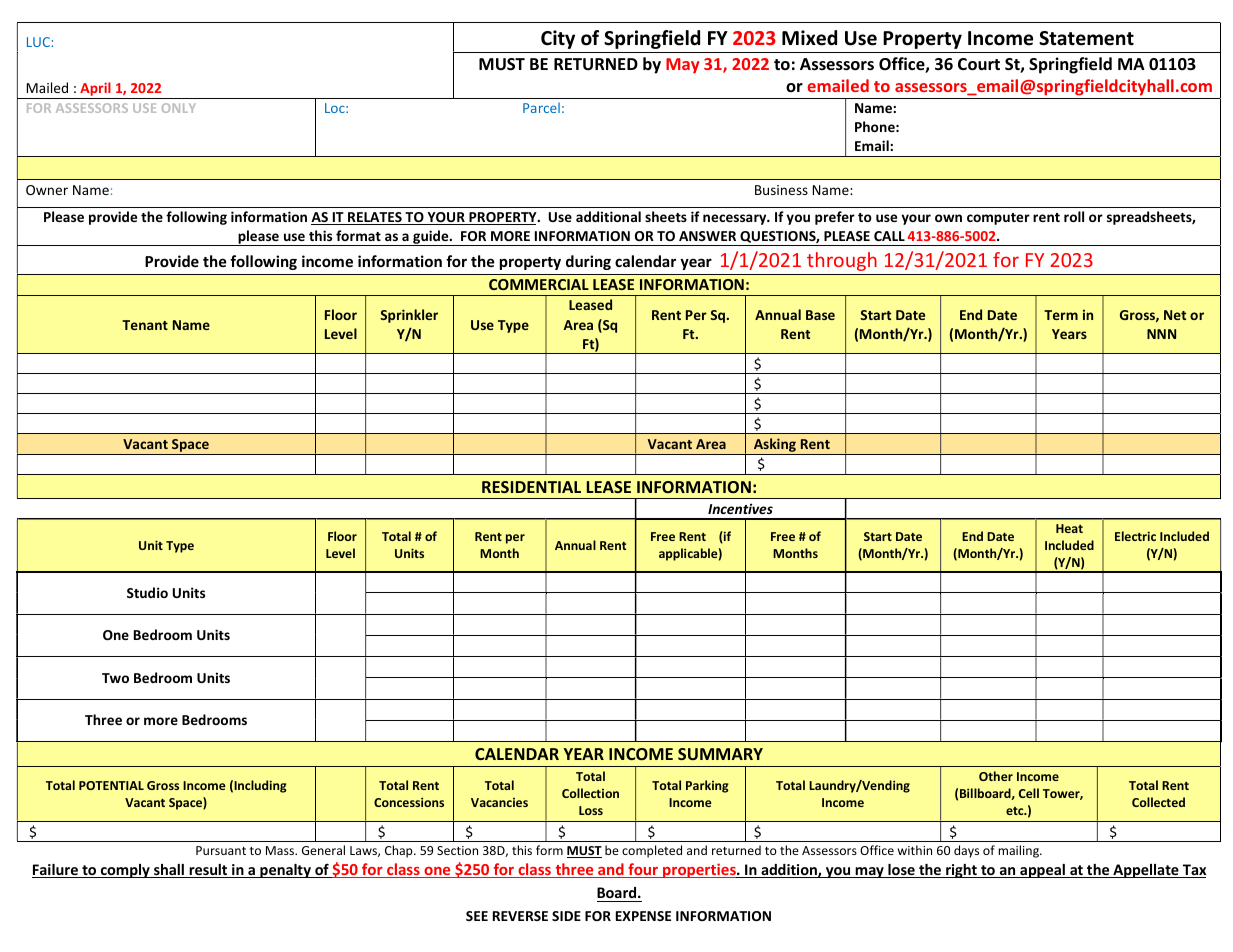 Image resolution: width=1233 pixels, height=952 pixels. Describe the element at coordinates (145, 325) in the document. I see `Tenant` at that location.
